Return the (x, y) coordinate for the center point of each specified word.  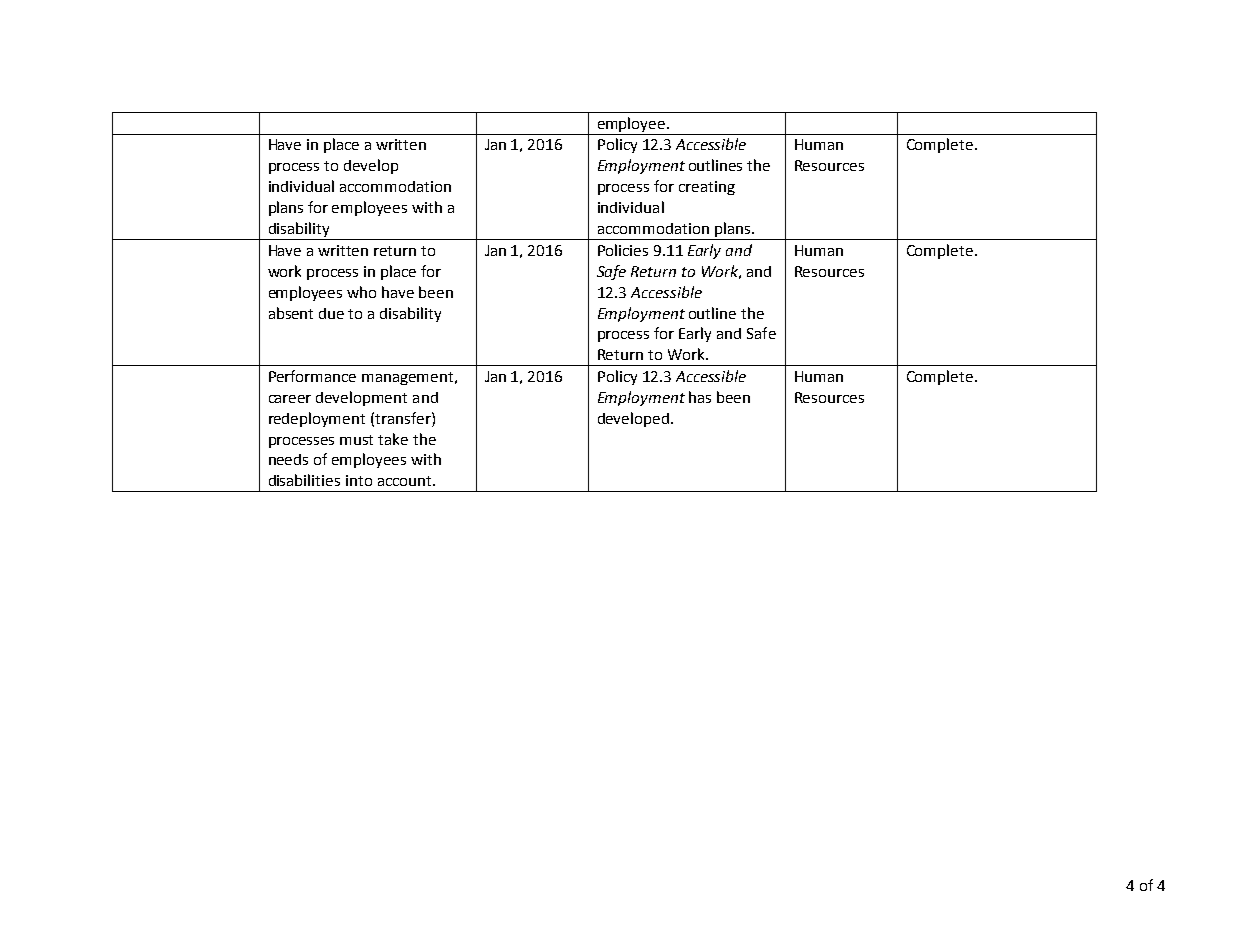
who (361, 292)
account (406, 481)
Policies (623, 250)
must (356, 440)
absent (291, 313)
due (331, 313)
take (393, 439)
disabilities (304, 480)
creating (707, 188)
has (700, 397)
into (359, 480)
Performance (312, 376)
